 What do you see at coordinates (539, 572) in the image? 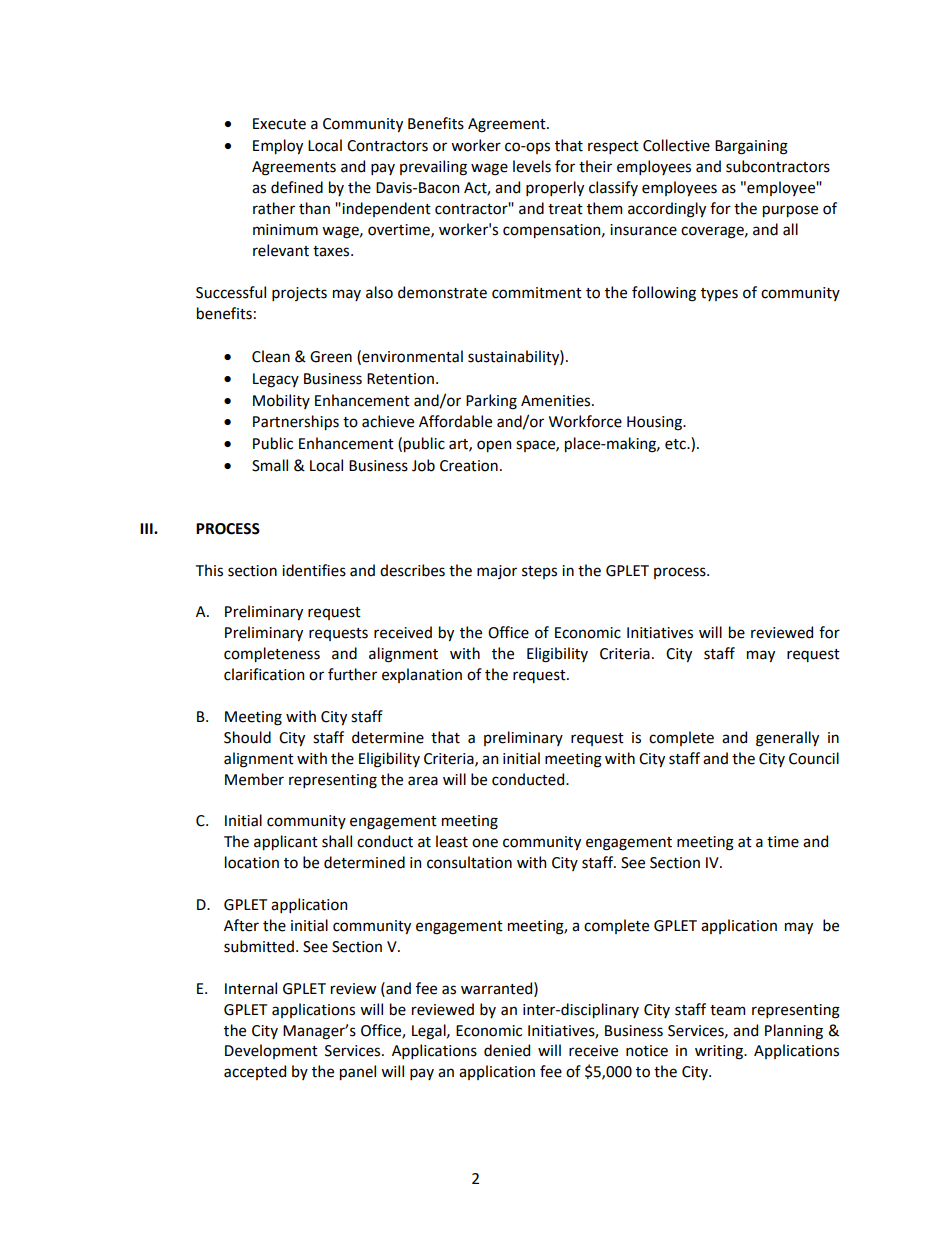
I see `steps` at bounding box center [539, 572].
